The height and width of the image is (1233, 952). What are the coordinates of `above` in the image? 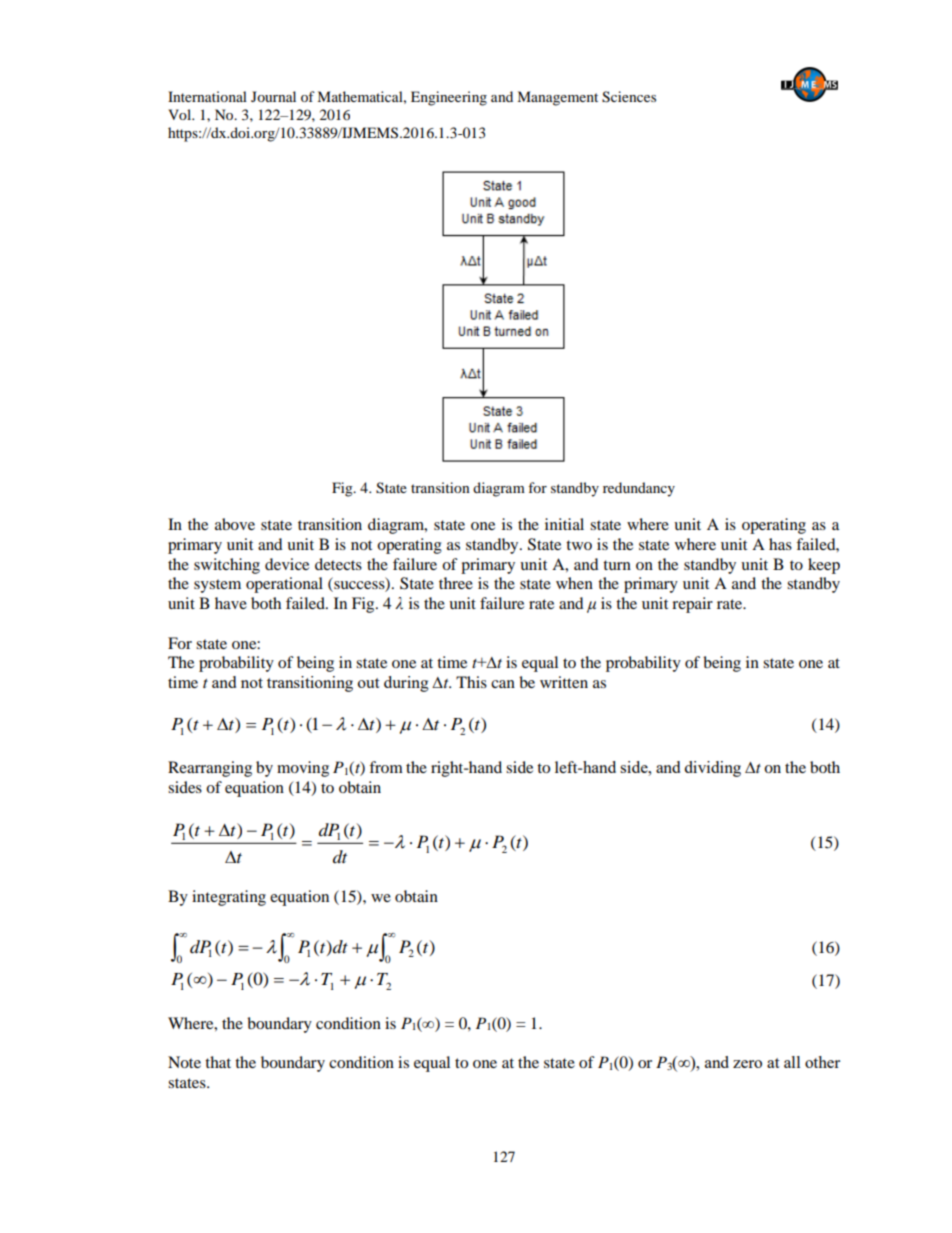 It's located at (235, 524).
